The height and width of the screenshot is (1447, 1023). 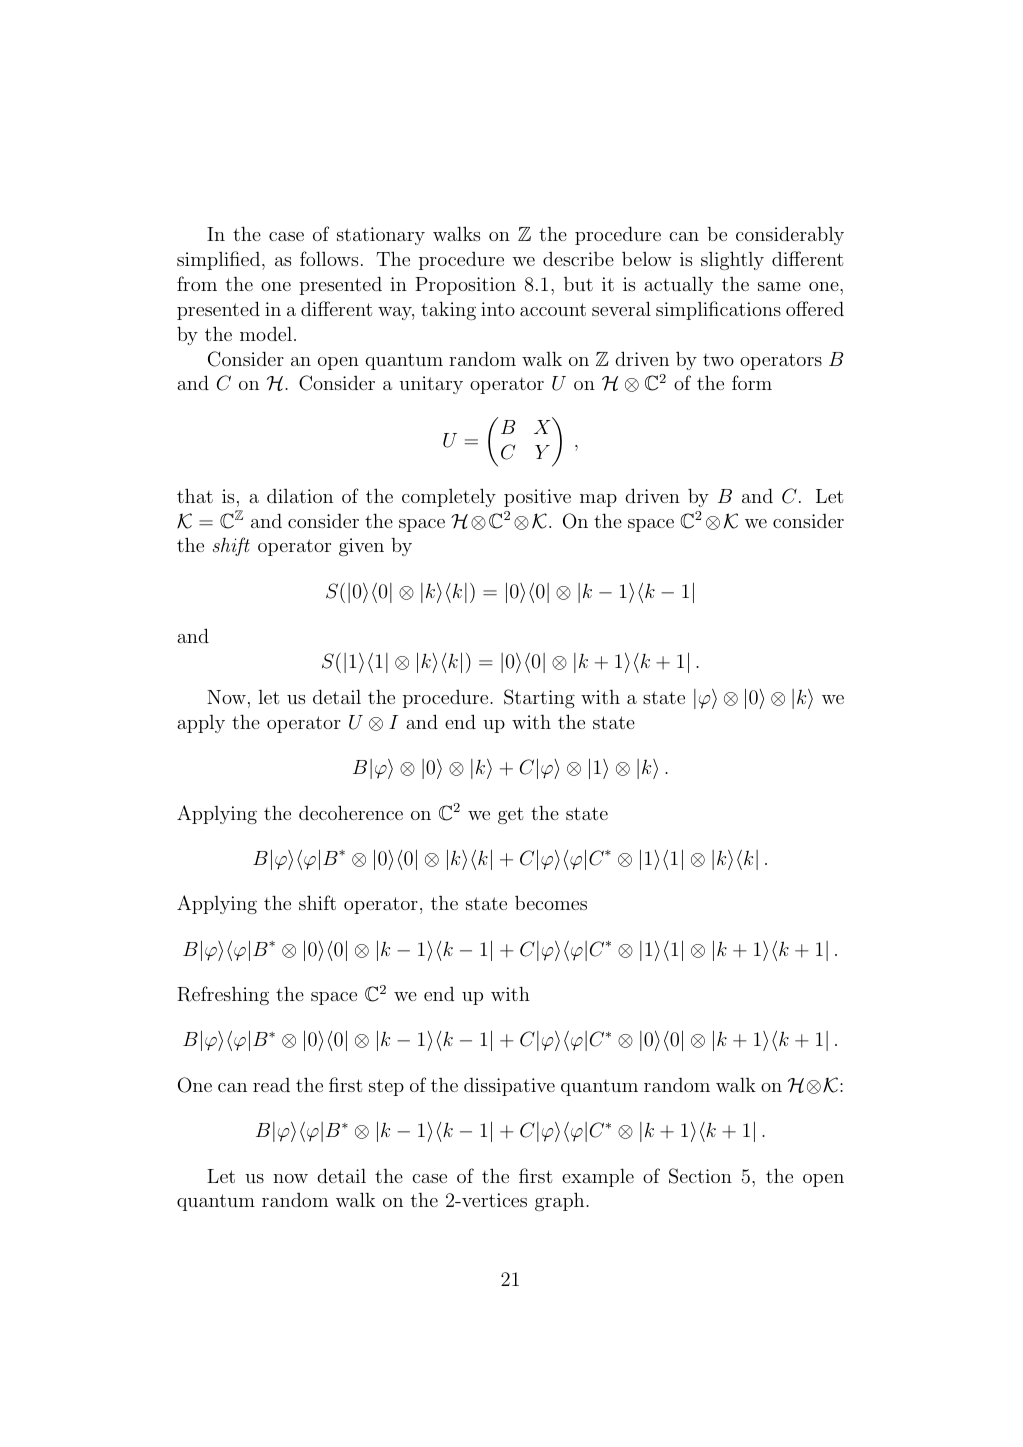 I want to click on decoherence, so click(x=351, y=812).
